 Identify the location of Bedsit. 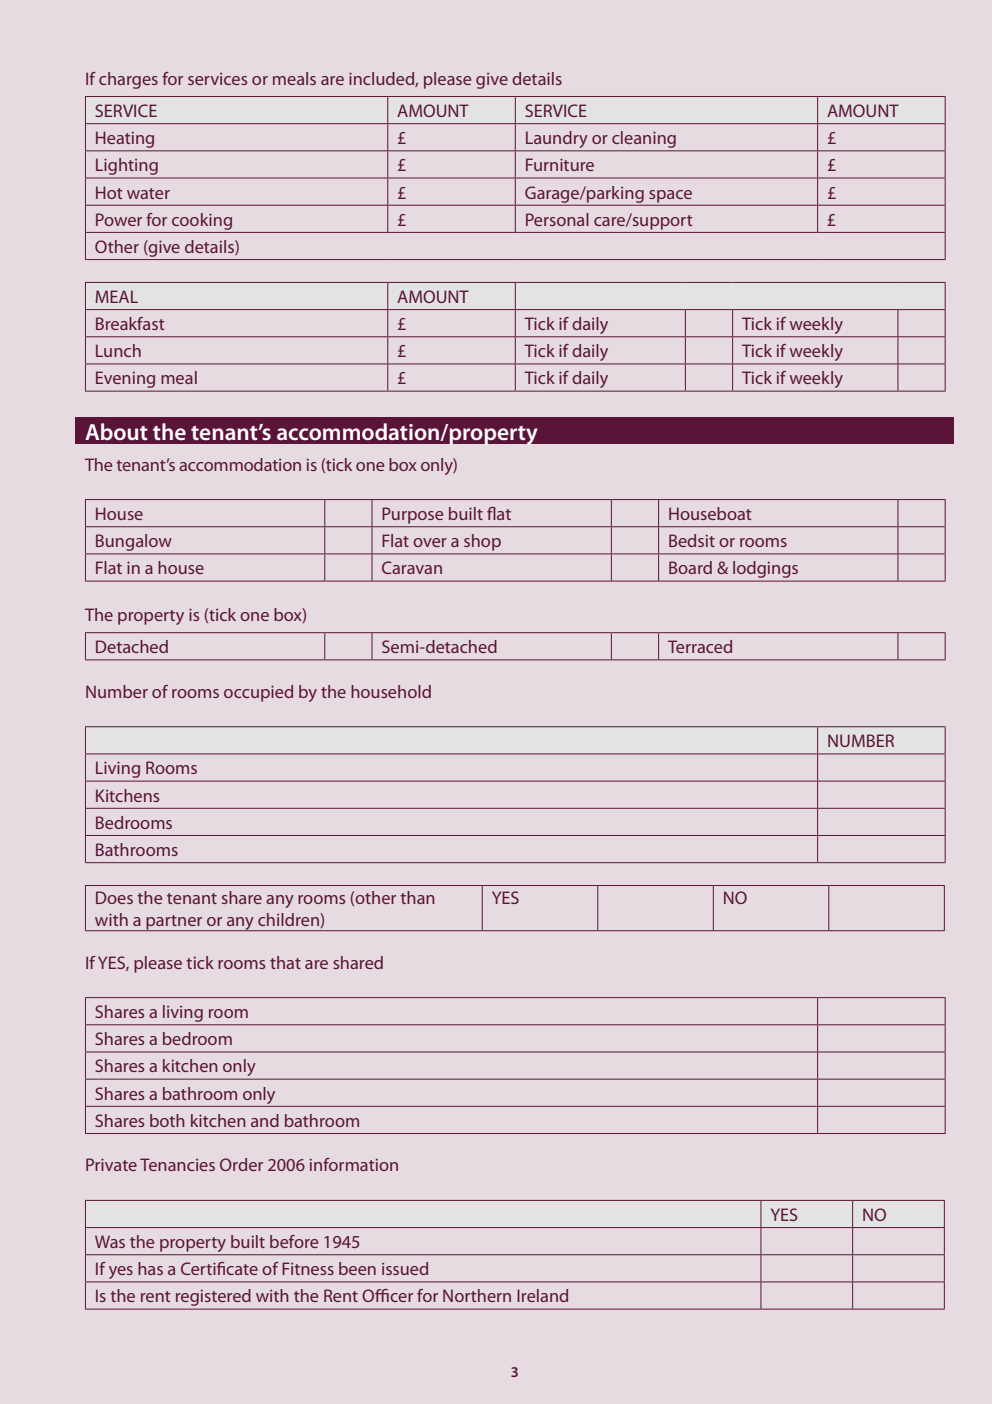
(692, 540).
